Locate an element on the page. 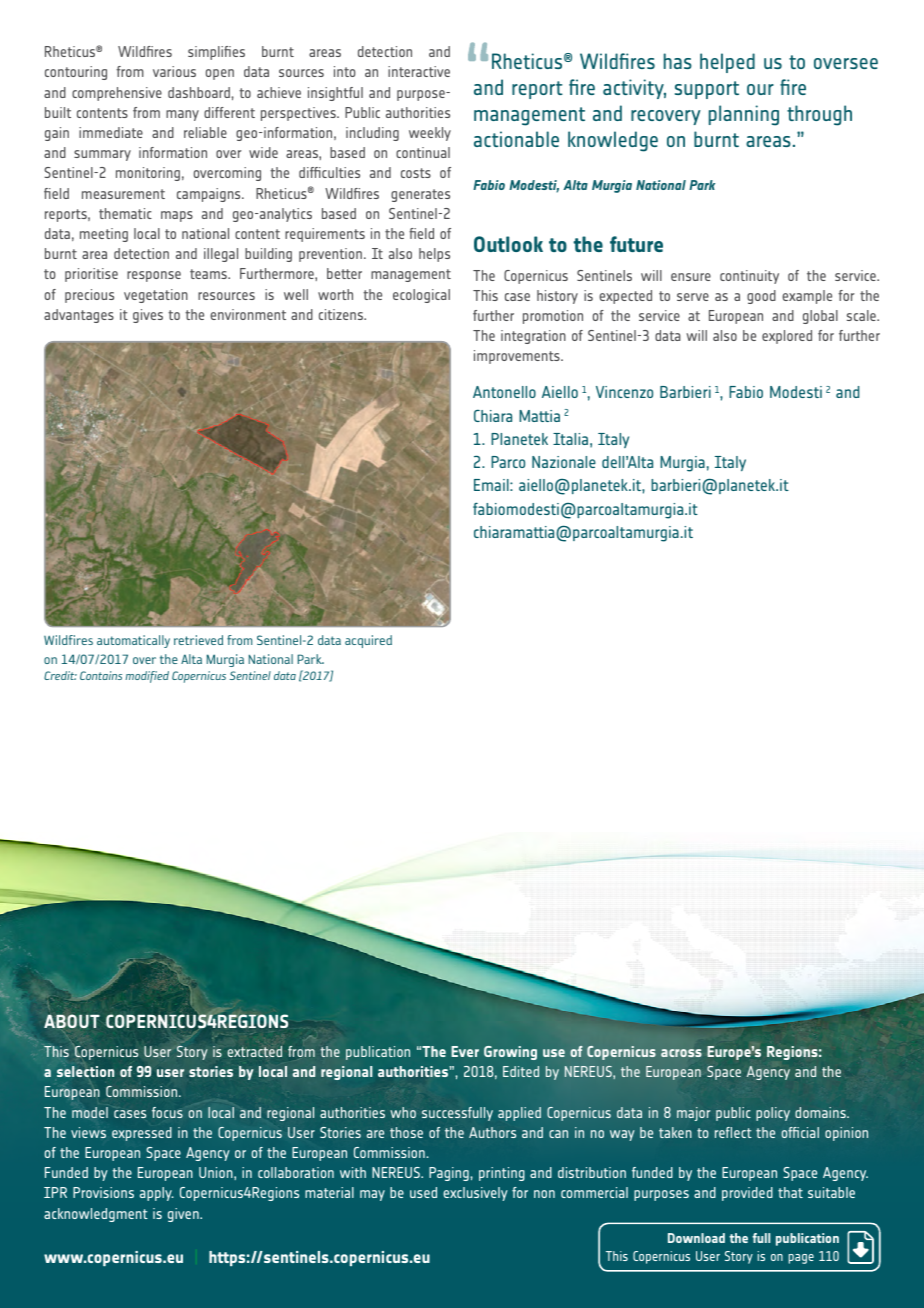 Image resolution: width=924 pixels, height=1308 pixels. various is located at coordinates (174, 71).
